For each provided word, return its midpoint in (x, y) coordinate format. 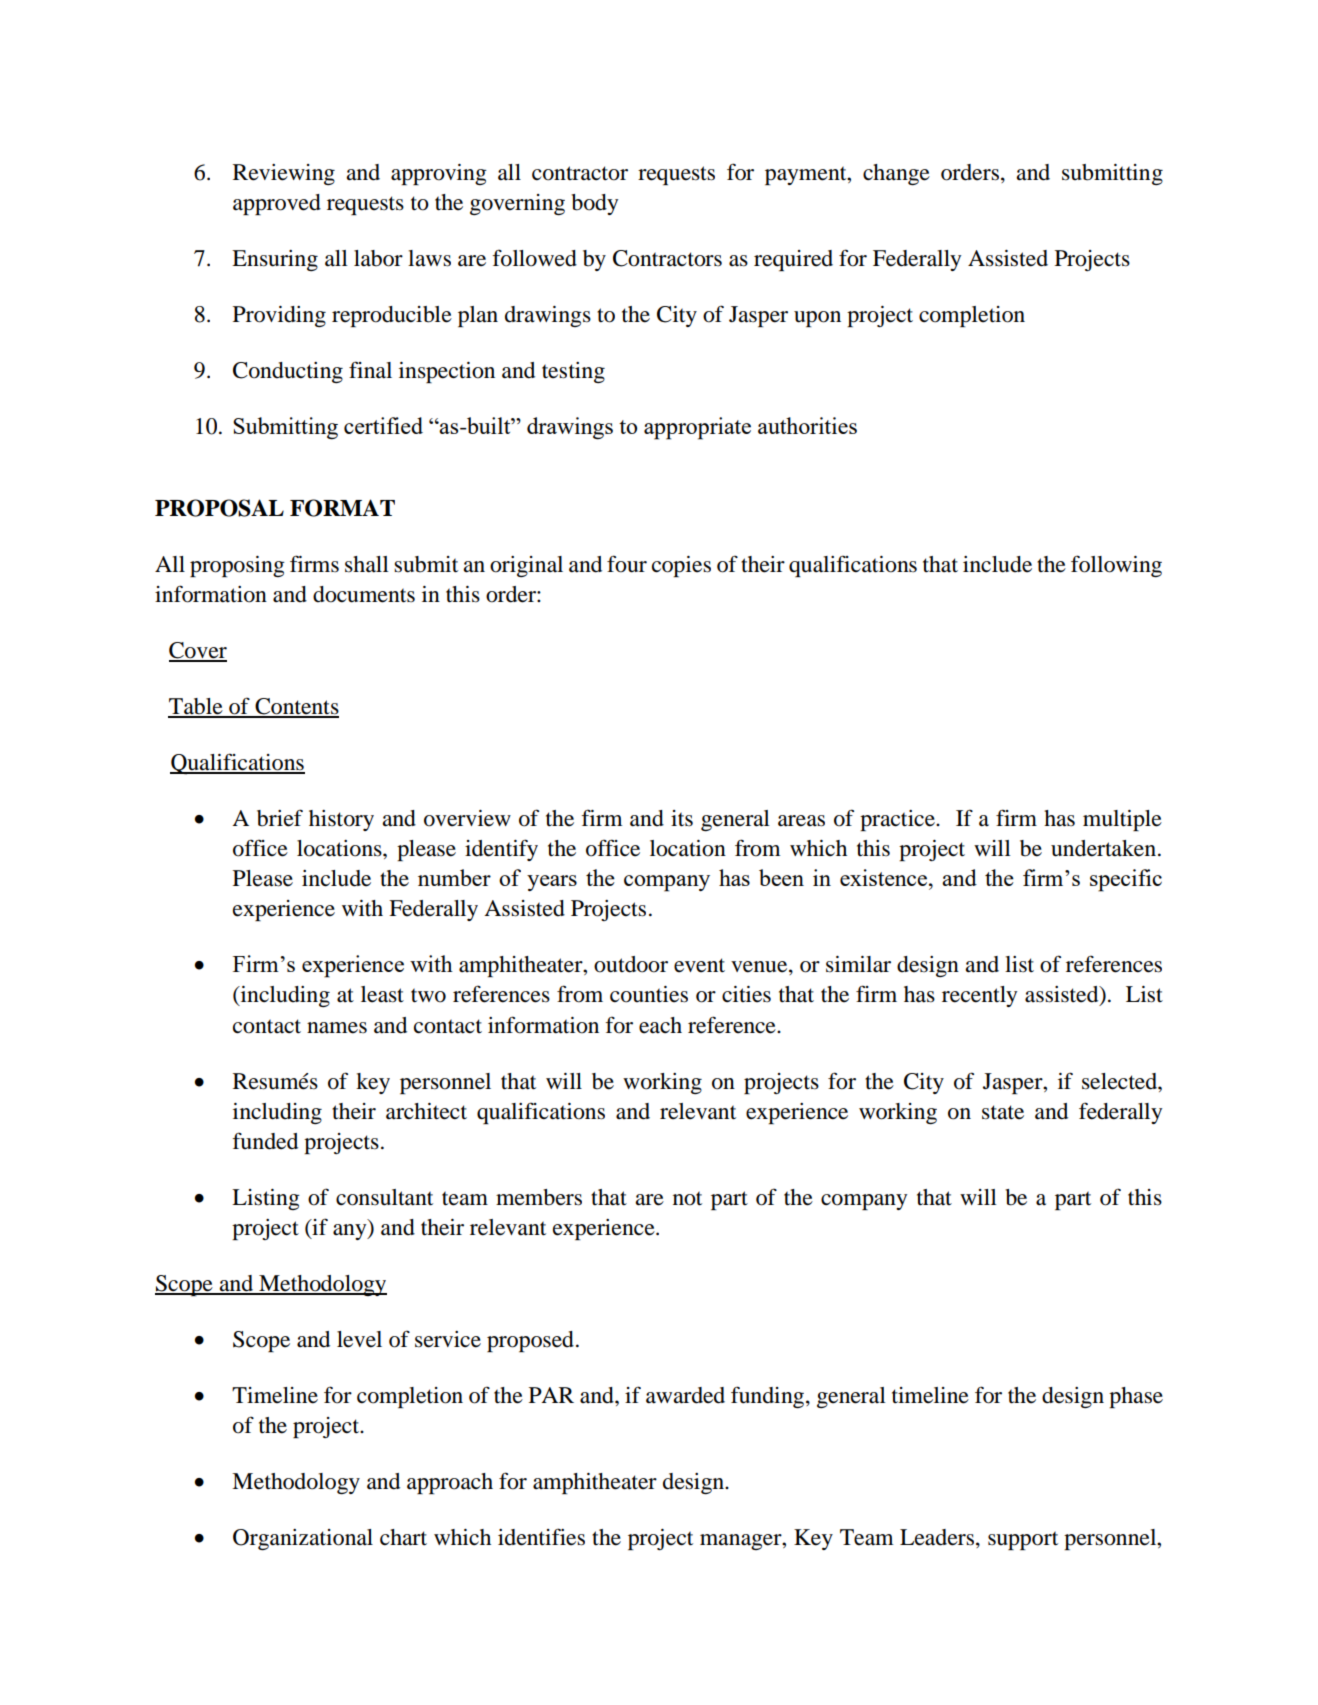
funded (265, 1141)
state (1003, 1112)
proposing (237, 566)
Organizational (303, 1539)
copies (681, 566)
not (687, 1198)
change (896, 174)
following (1116, 566)
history (341, 820)
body (594, 204)
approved (277, 204)
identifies (541, 1537)
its (682, 818)
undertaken (1105, 848)
